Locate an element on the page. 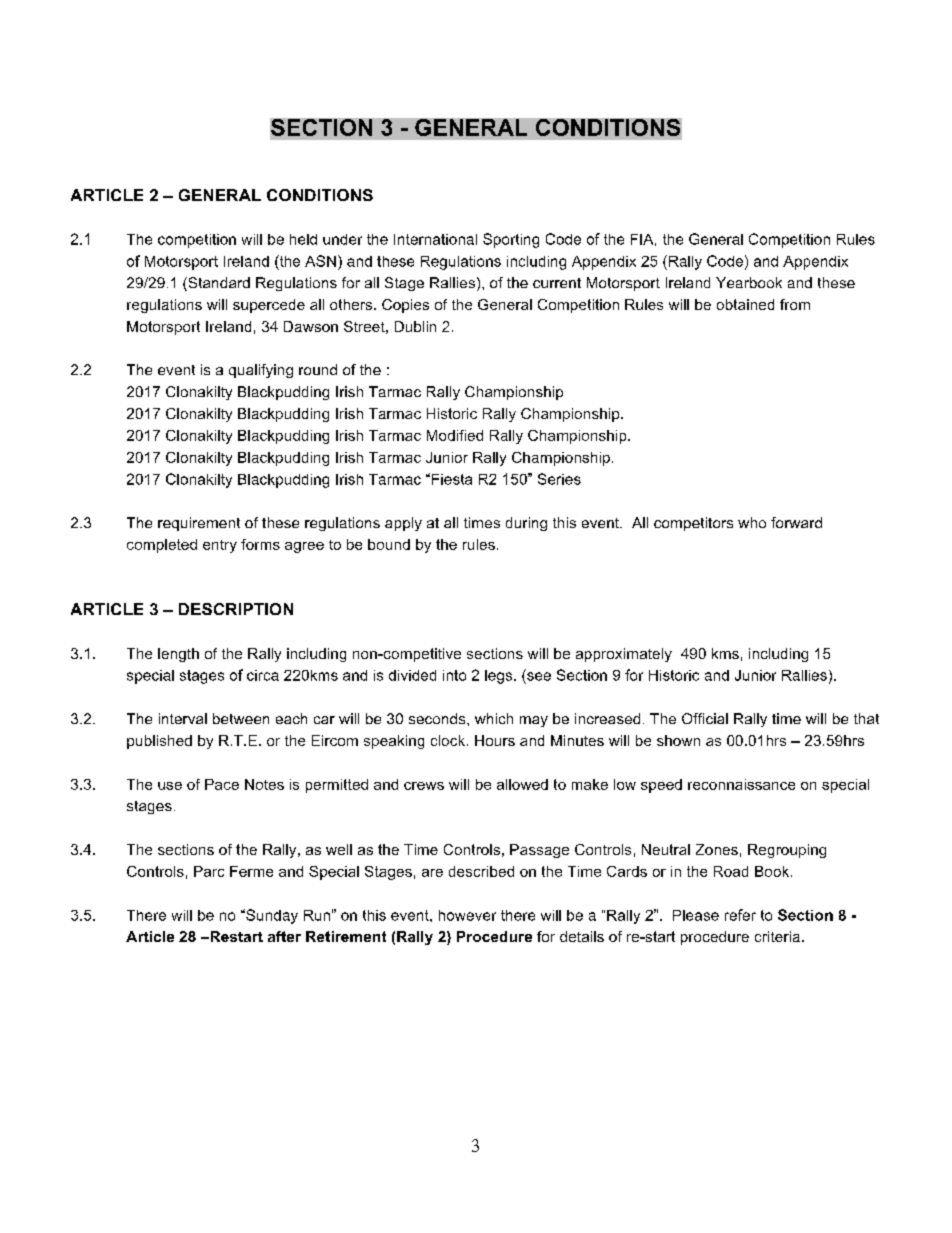  forward is located at coordinates (796, 522).
